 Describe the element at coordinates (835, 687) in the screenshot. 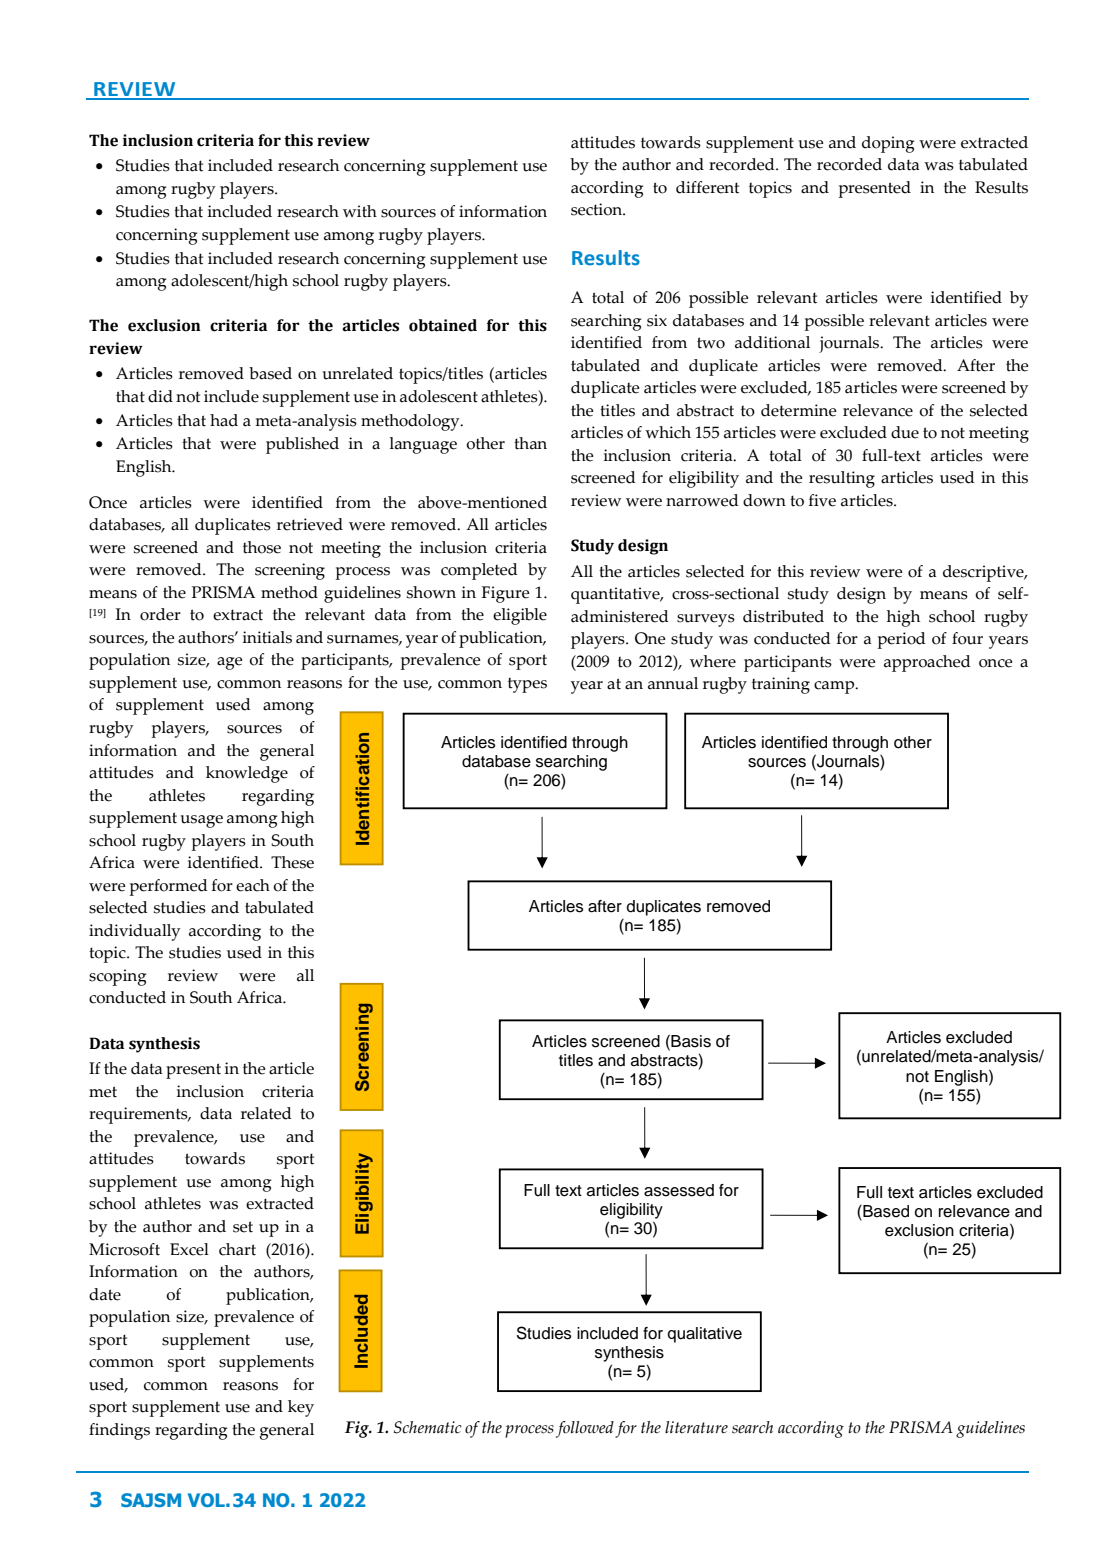

I see `camp` at that location.
